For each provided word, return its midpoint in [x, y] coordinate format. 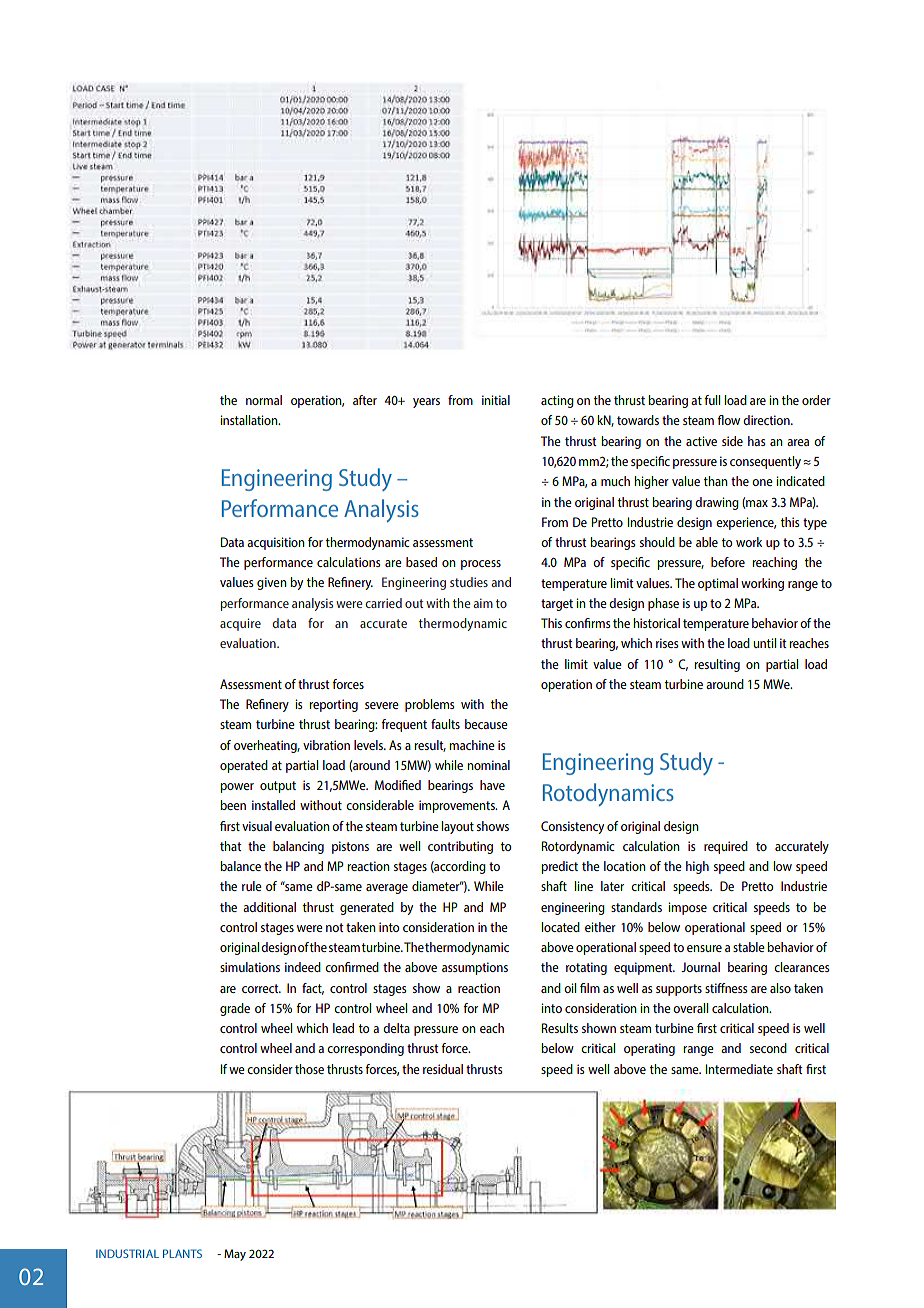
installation [250, 420]
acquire [240, 624]
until [764, 643]
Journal [700, 967]
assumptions [475, 968]
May [235, 1255]
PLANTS [182, 1253]
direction [767, 420]
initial [496, 400]
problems [429, 705]
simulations [250, 967]
